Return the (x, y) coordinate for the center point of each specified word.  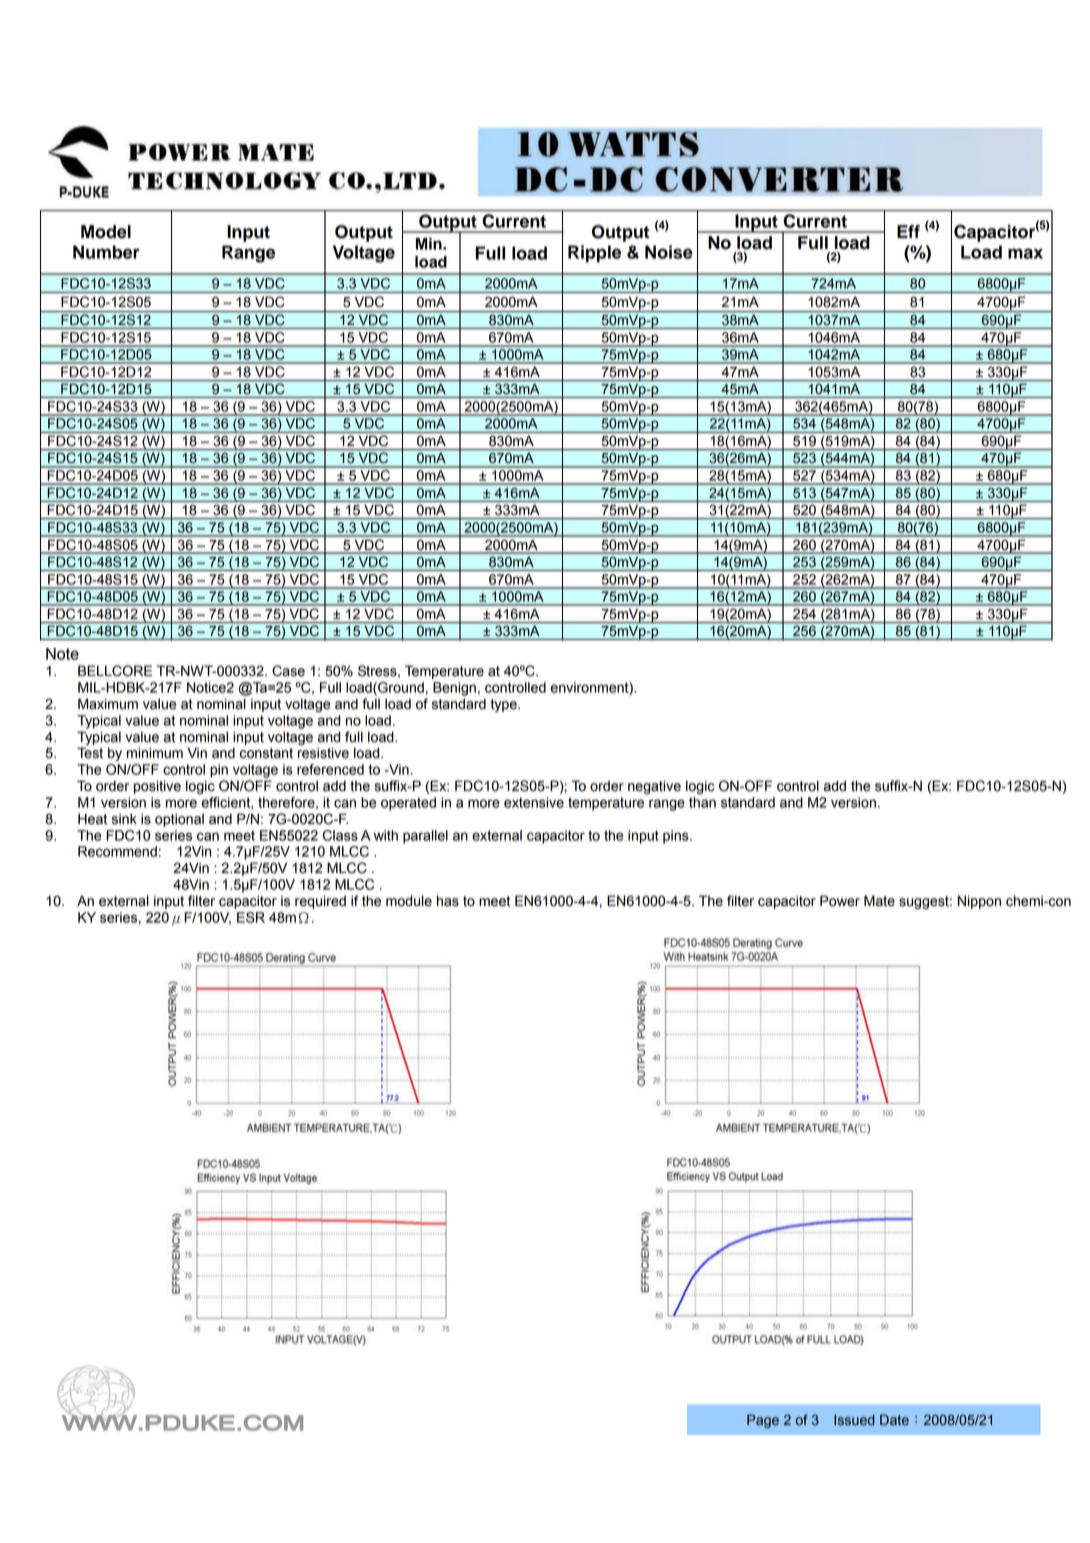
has (448, 901)
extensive (534, 802)
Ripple (594, 254)
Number (106, 252)
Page (763, 1421)
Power (840, 901)
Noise (669, 252)
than (702, 802)
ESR (251, 917)
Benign (454, 689)
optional (179, 820)
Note (62, 654)
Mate (879, 901)
